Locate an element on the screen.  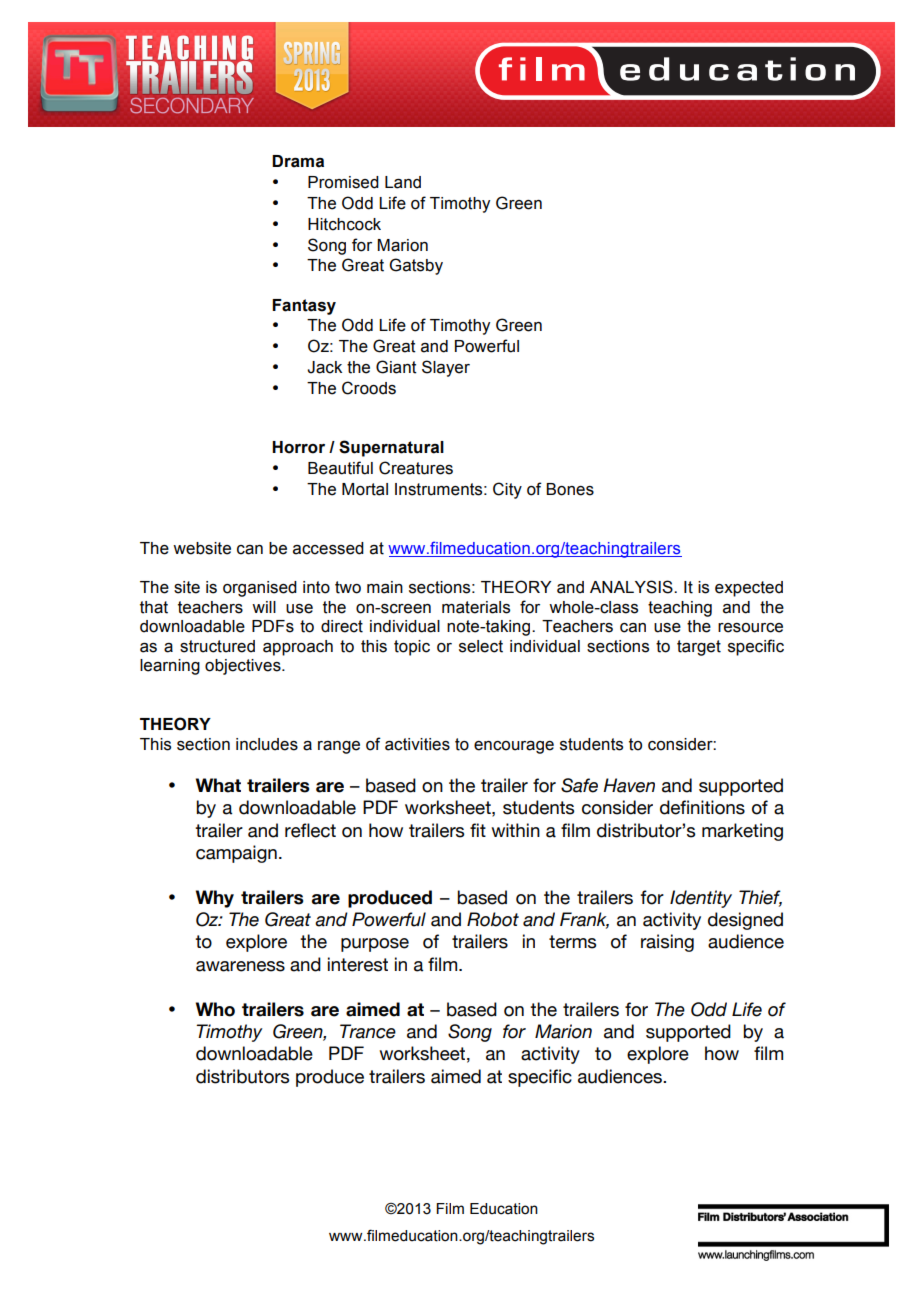
Trance is located at coordinates (368, 1031).
